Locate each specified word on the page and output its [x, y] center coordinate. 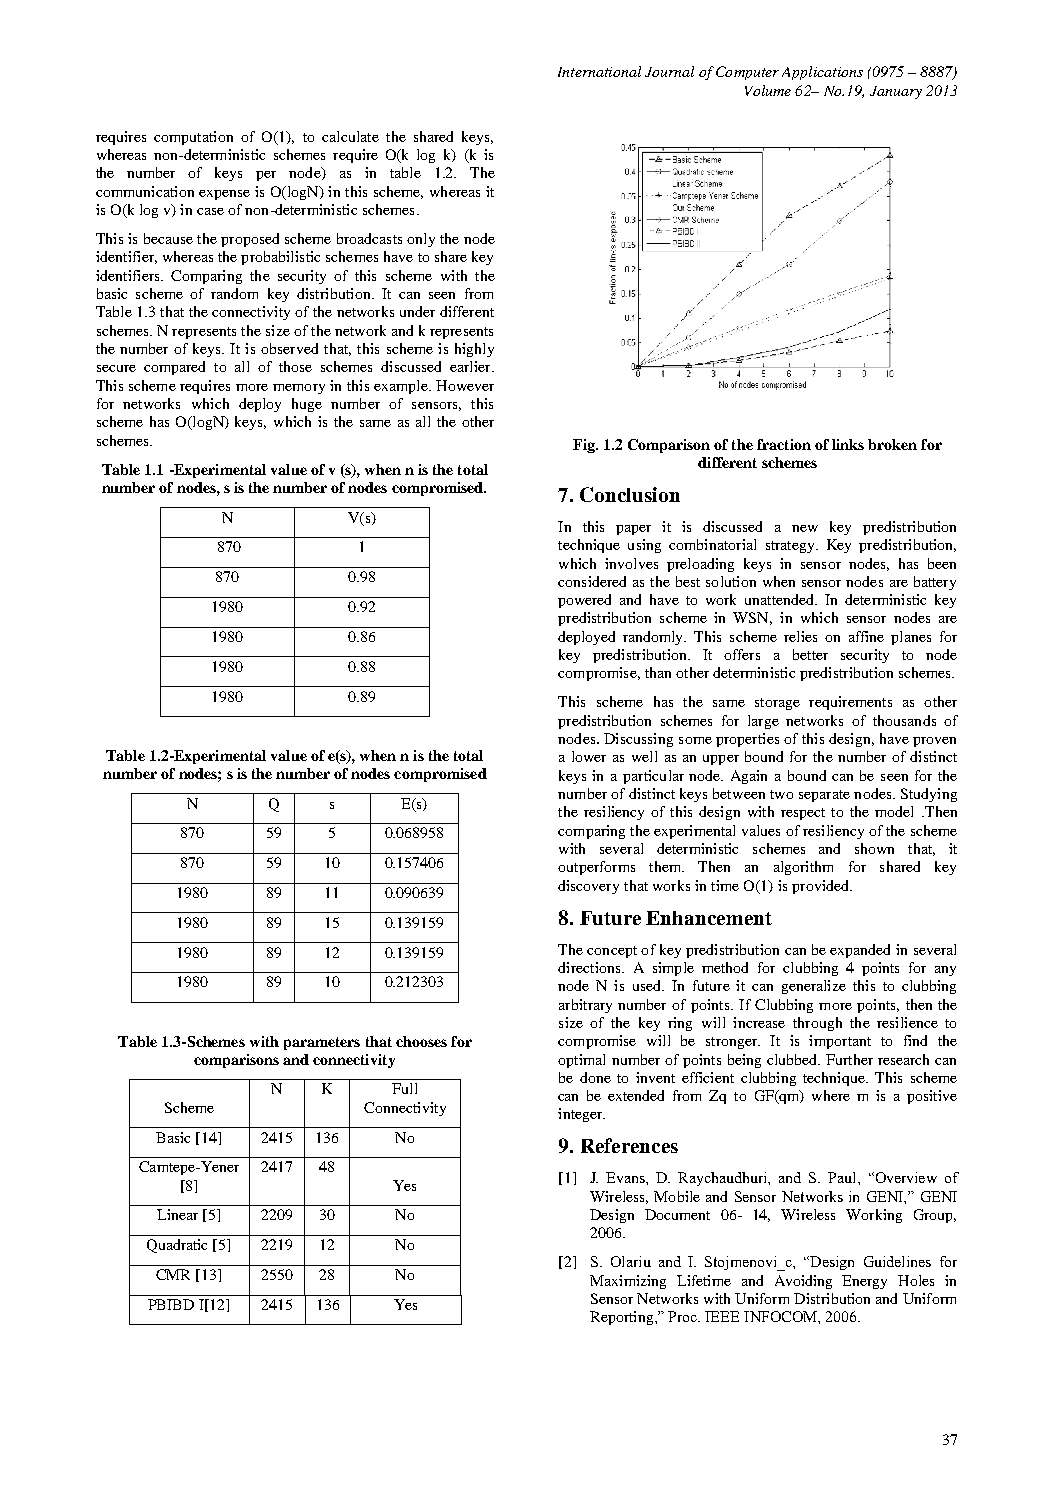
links [848, 444]
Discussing [638, 740]
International [599, 71]
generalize [814, 987]
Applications [822, 73]
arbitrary [585, 1006]
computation [193, 138]
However [465, 385]
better [810, 654]
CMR [173, 1274]
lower [589, 756]
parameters [322, 1043]
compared [174, 368]
